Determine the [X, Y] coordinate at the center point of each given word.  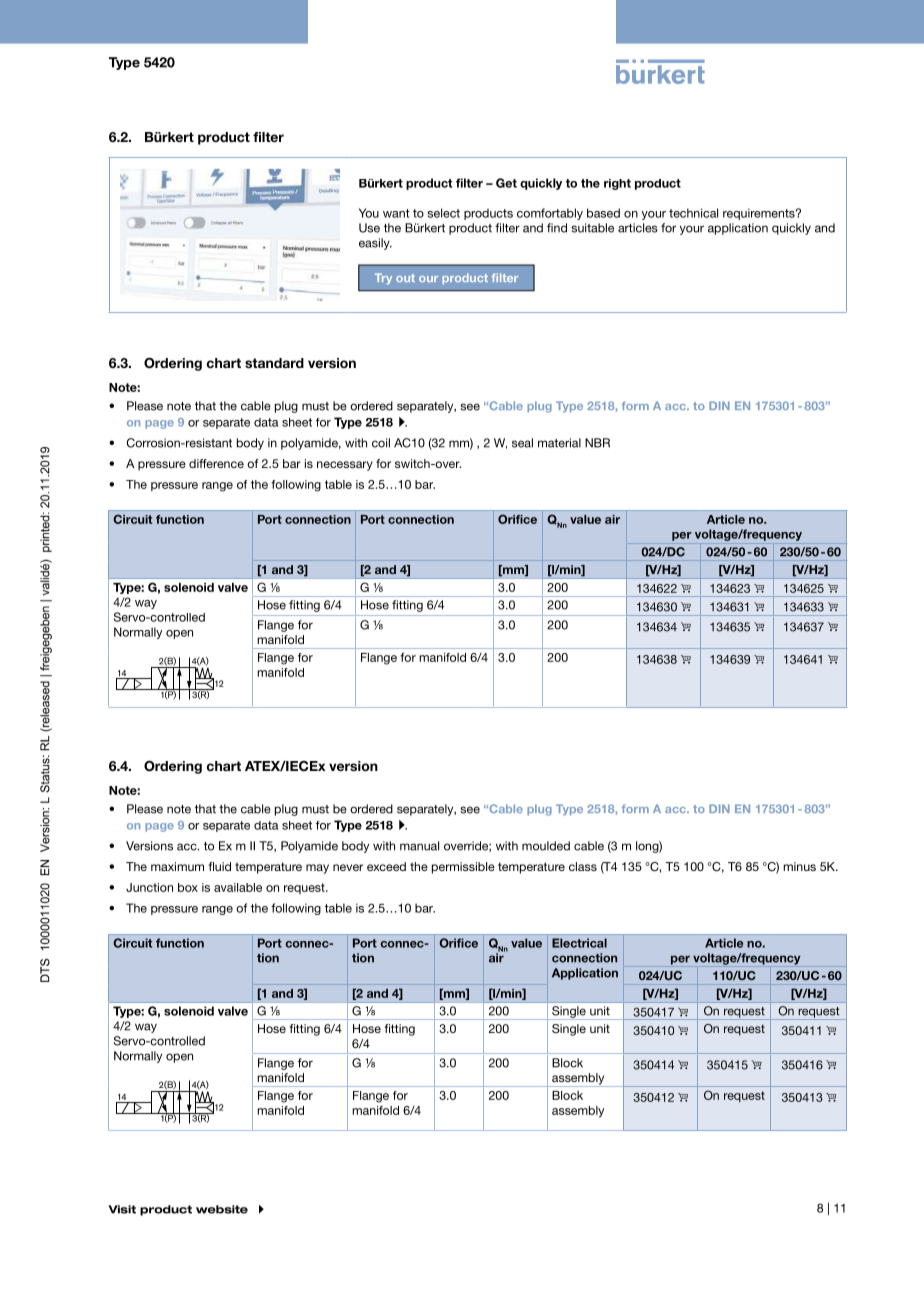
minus [799, 866]
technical [693, 213]
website [222, 1209]
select [444, 213]
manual [419, 846]
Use [369, 228]
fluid [220, 866]
